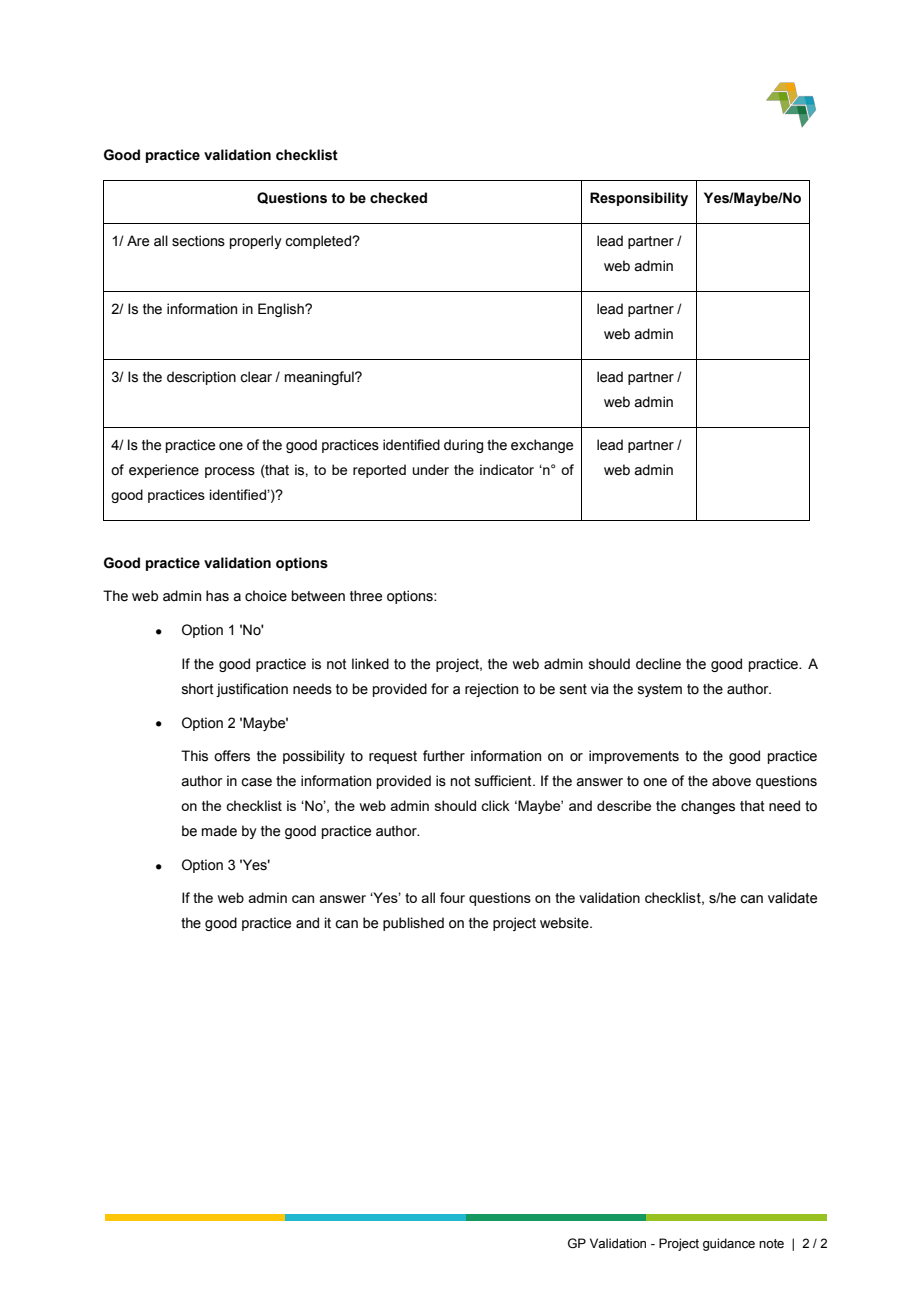 The height and width of the screenshot is (1308, 924). I want to click on four, so click(452, 897).
